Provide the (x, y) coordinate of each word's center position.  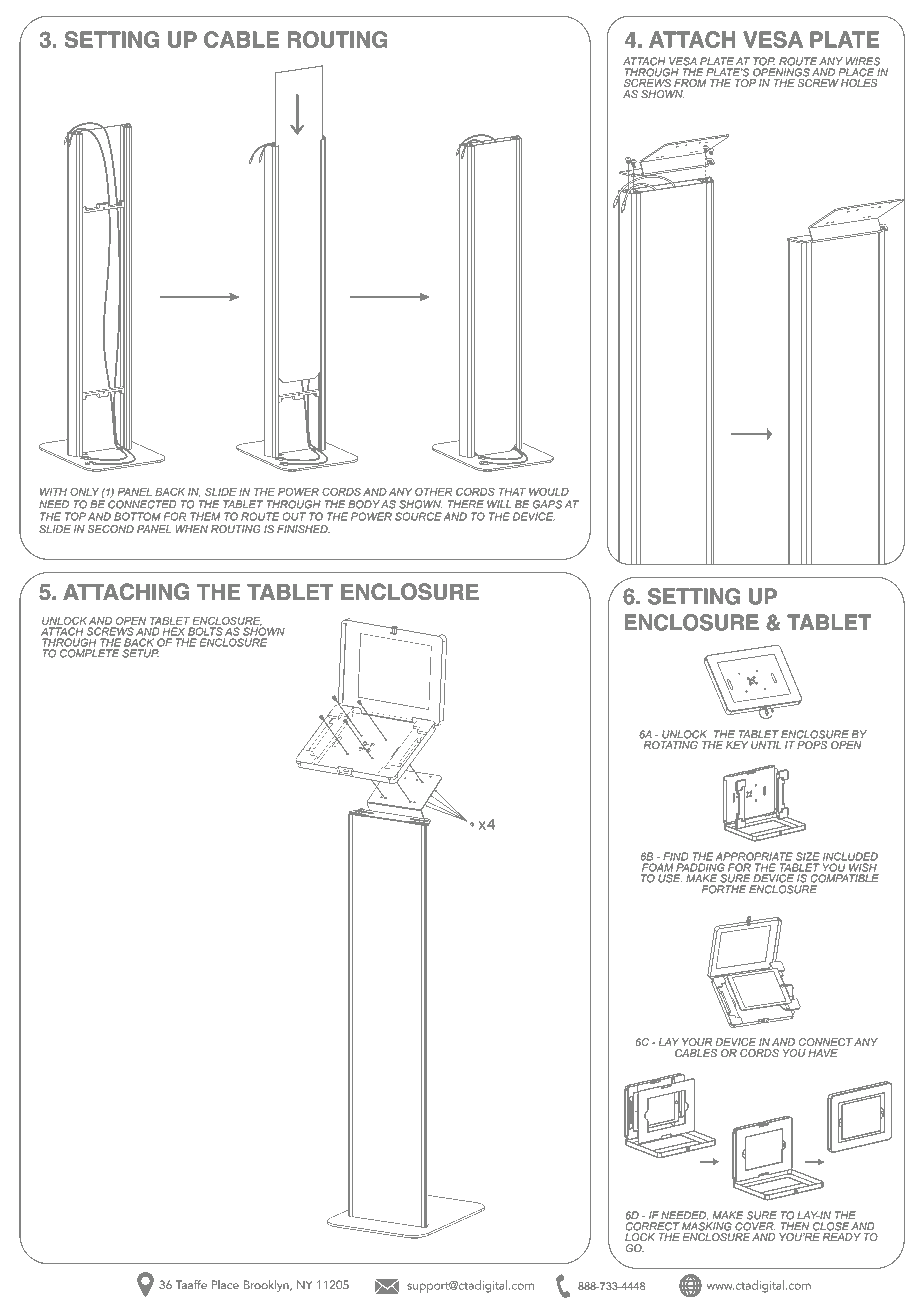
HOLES (859, 83)
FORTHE (724, 889)
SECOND (111, 529)
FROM (690, 83)
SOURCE (418, 516)
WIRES (863, 61)
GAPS (547, 504)
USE (670, 878)
